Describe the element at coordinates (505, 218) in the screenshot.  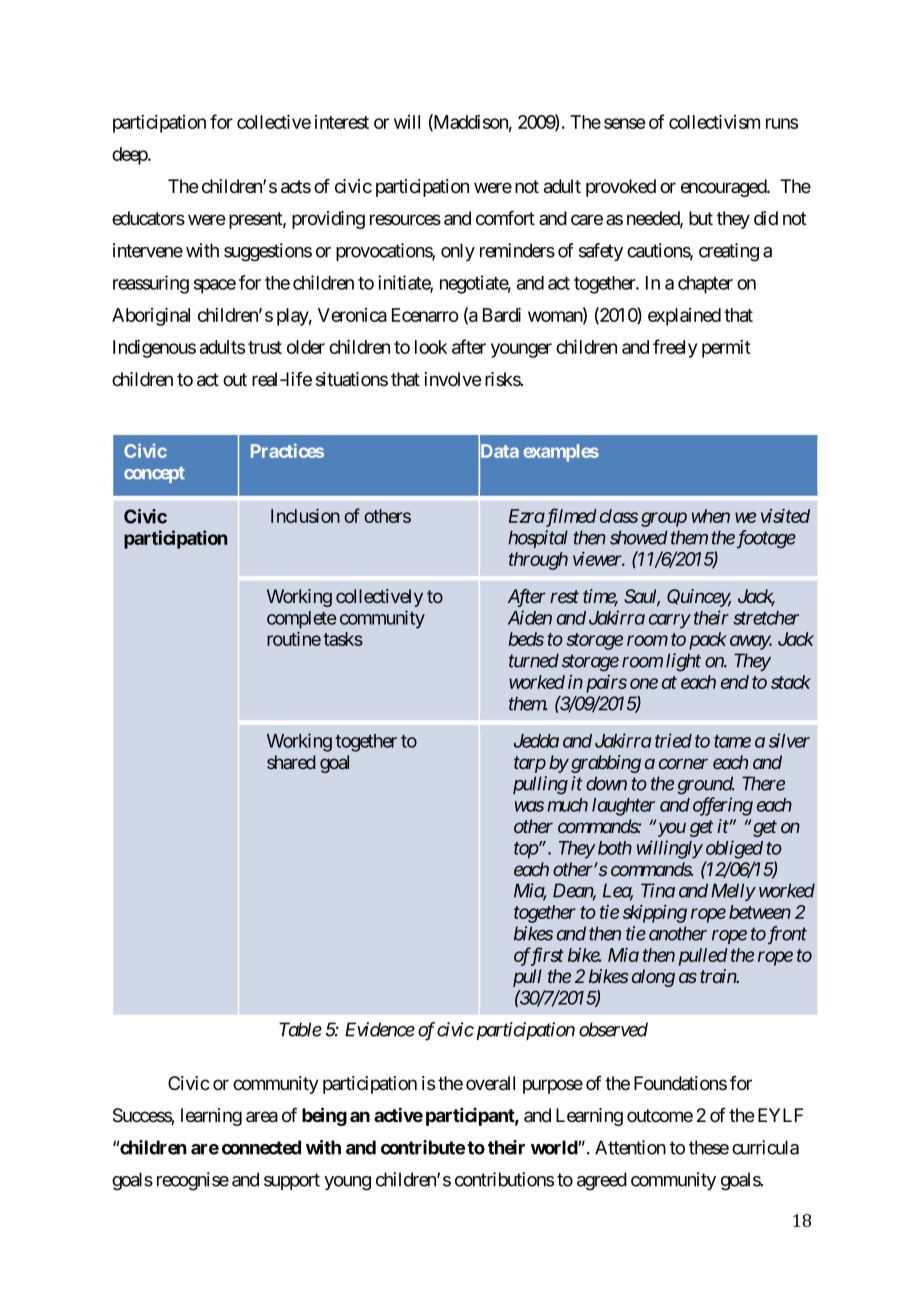
I see `comfort` at that location.
